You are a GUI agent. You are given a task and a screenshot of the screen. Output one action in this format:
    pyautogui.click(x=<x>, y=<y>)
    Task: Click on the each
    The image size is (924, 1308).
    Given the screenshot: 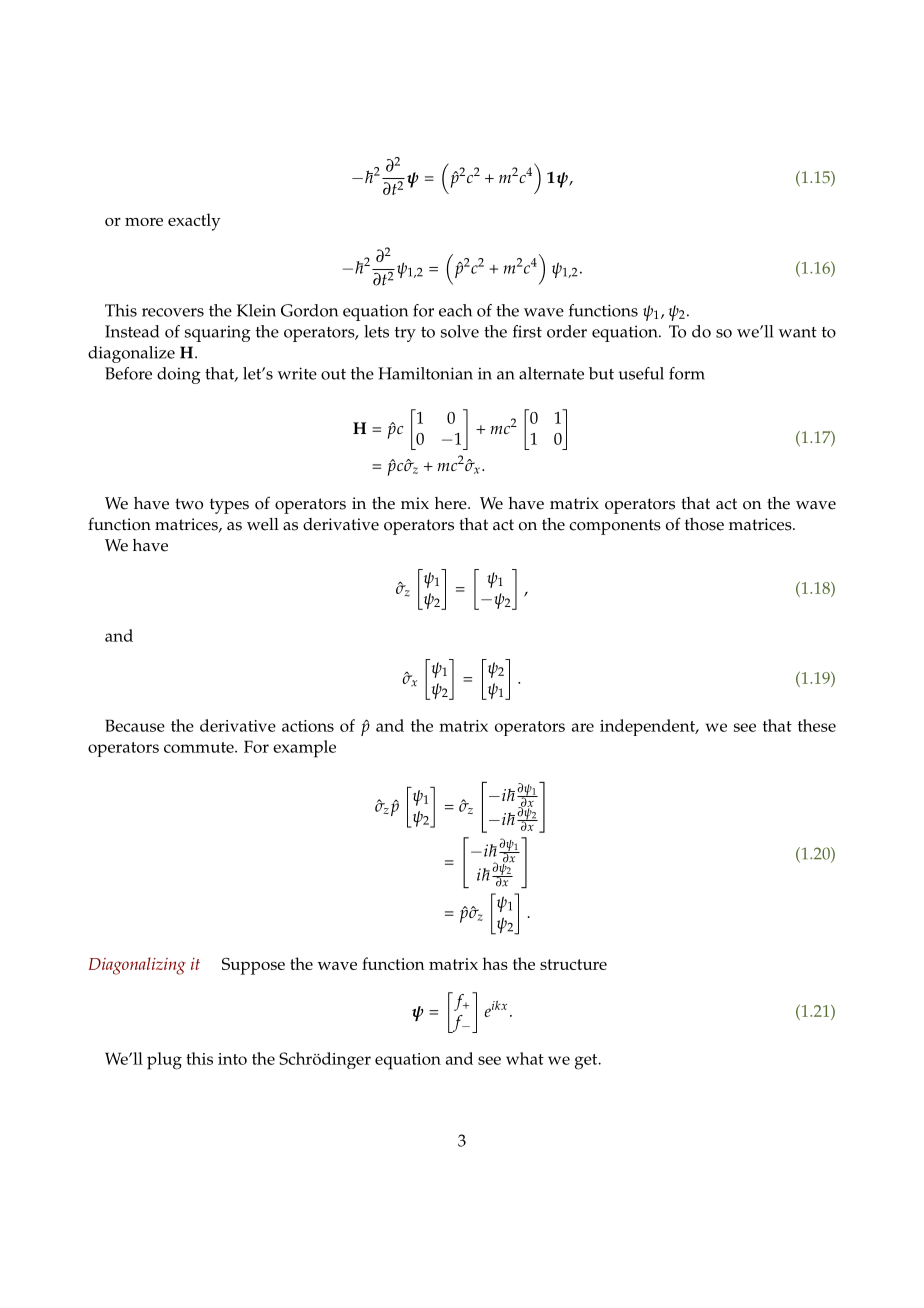 What is the action you would take?
    pyautogui.click(x=455, y=310)
